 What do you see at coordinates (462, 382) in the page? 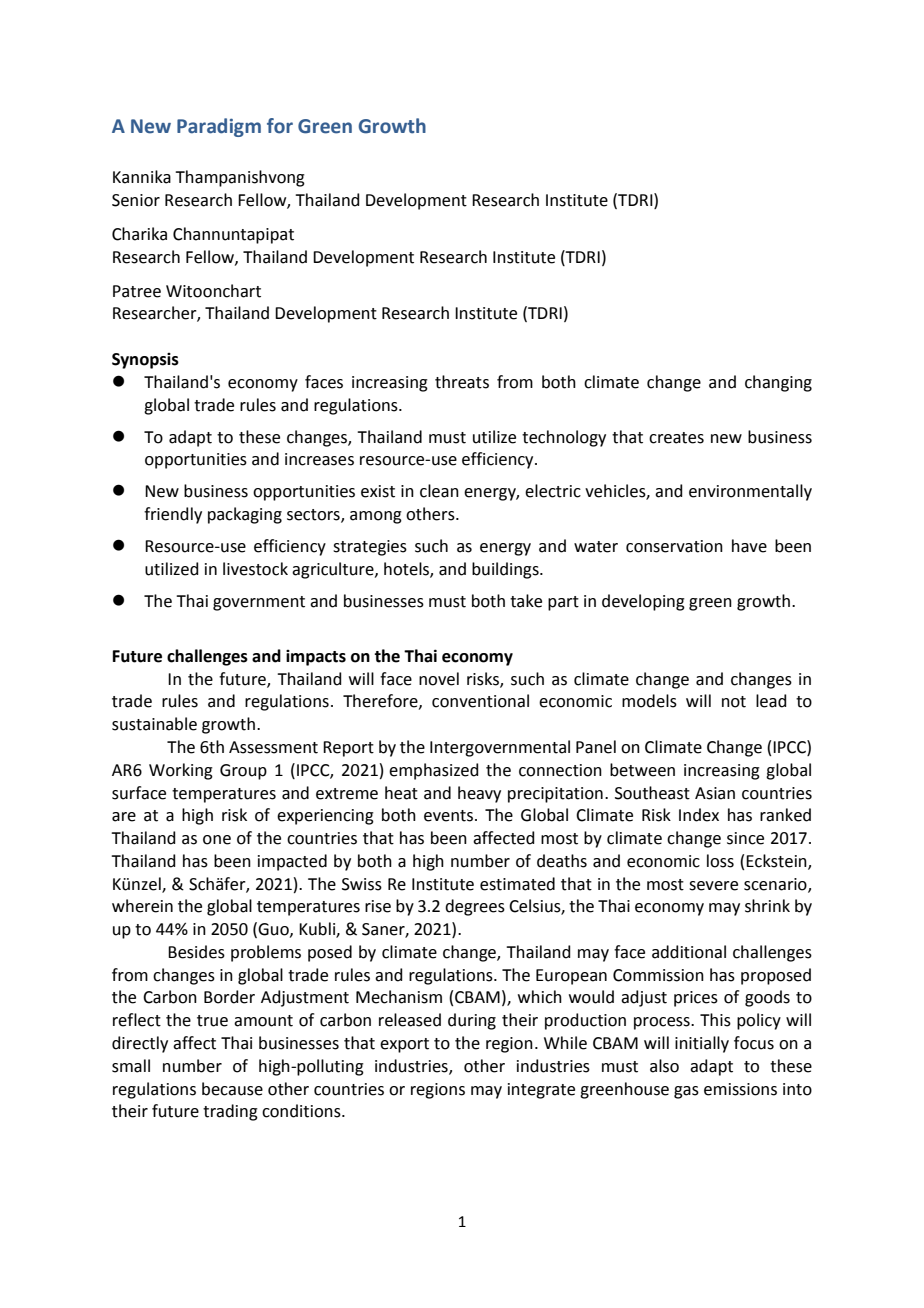
I see `threats` at bounding box center [462, 382].
